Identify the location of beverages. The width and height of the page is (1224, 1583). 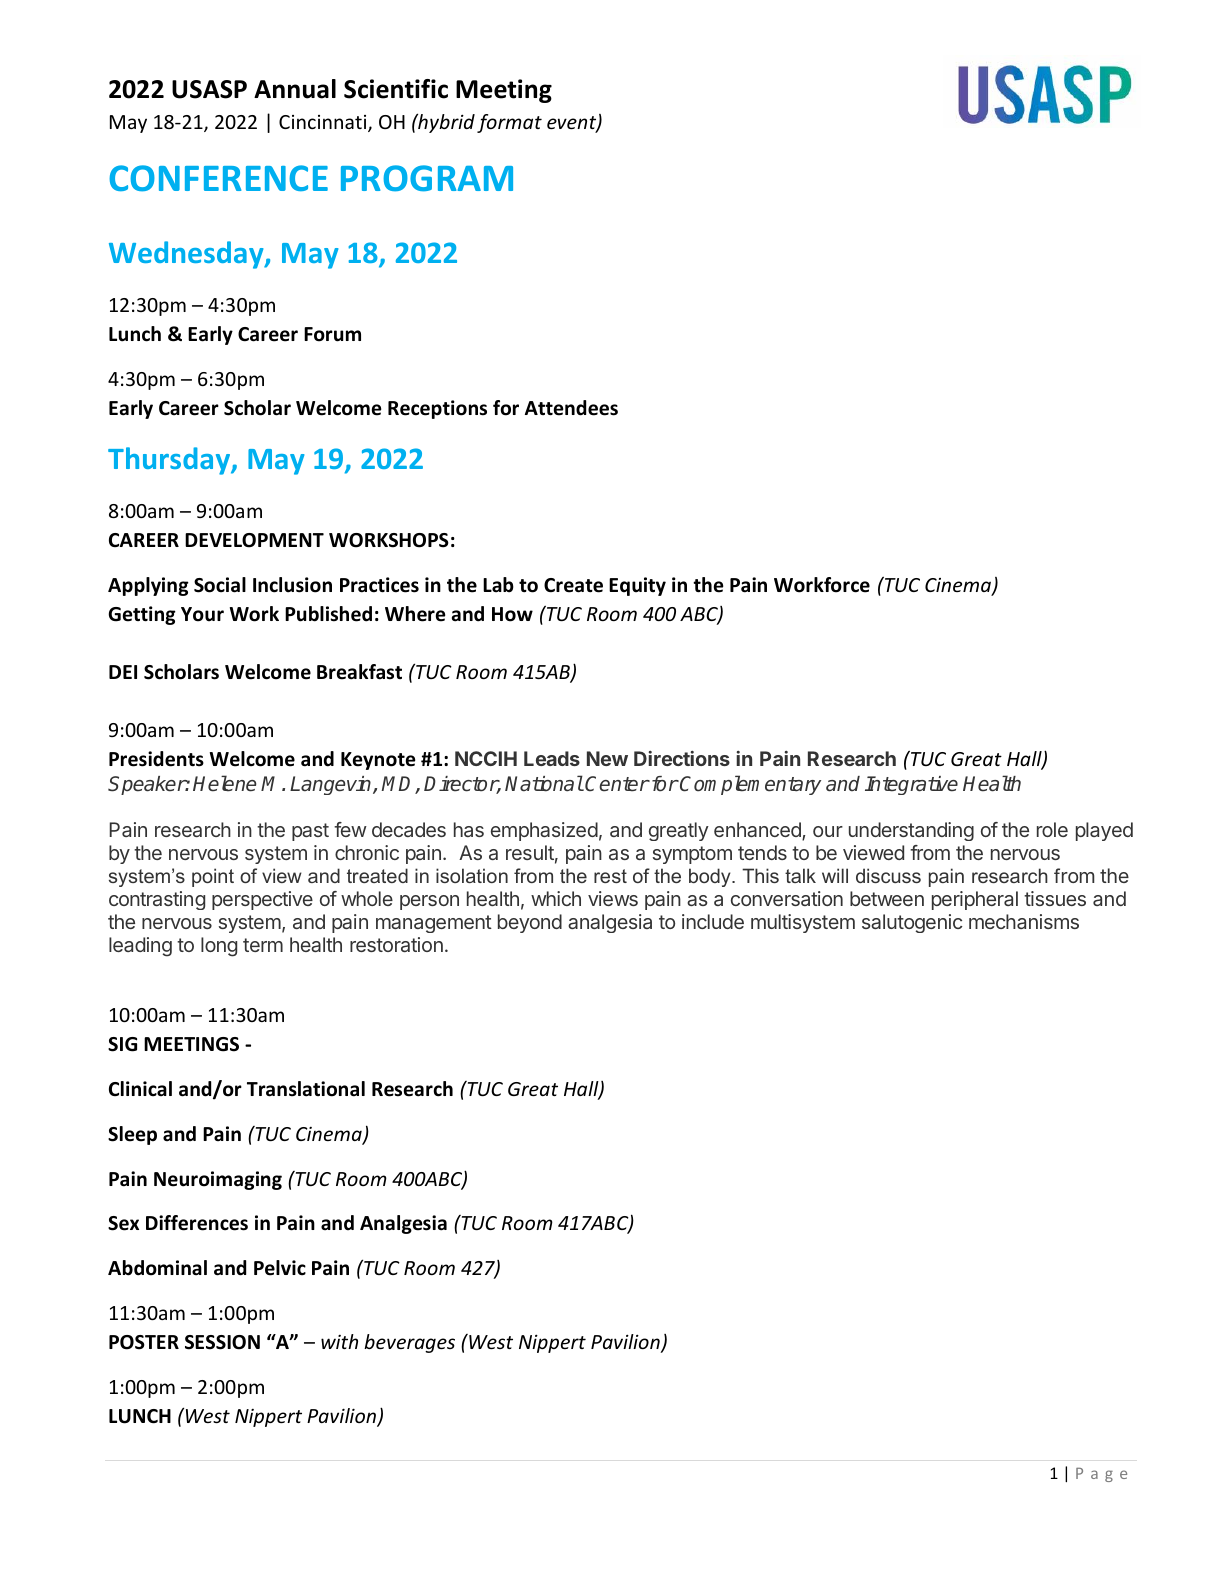
(409, 1343).
